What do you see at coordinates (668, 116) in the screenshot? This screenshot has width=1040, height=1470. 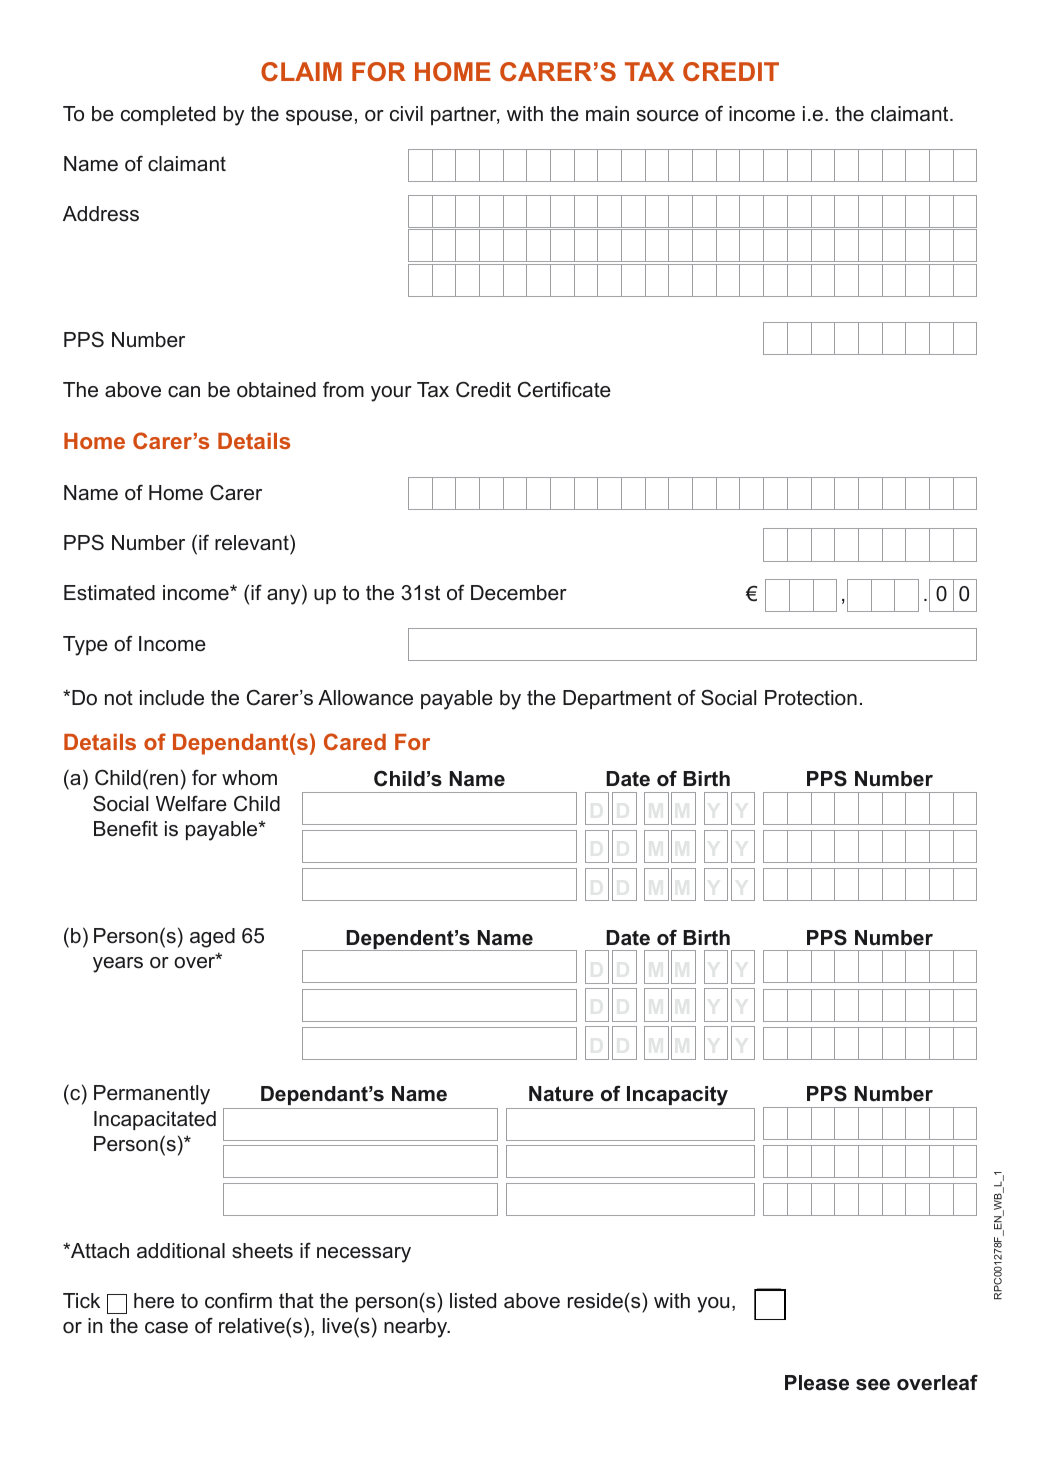 I see `source` at bounding box center [668, 116].
